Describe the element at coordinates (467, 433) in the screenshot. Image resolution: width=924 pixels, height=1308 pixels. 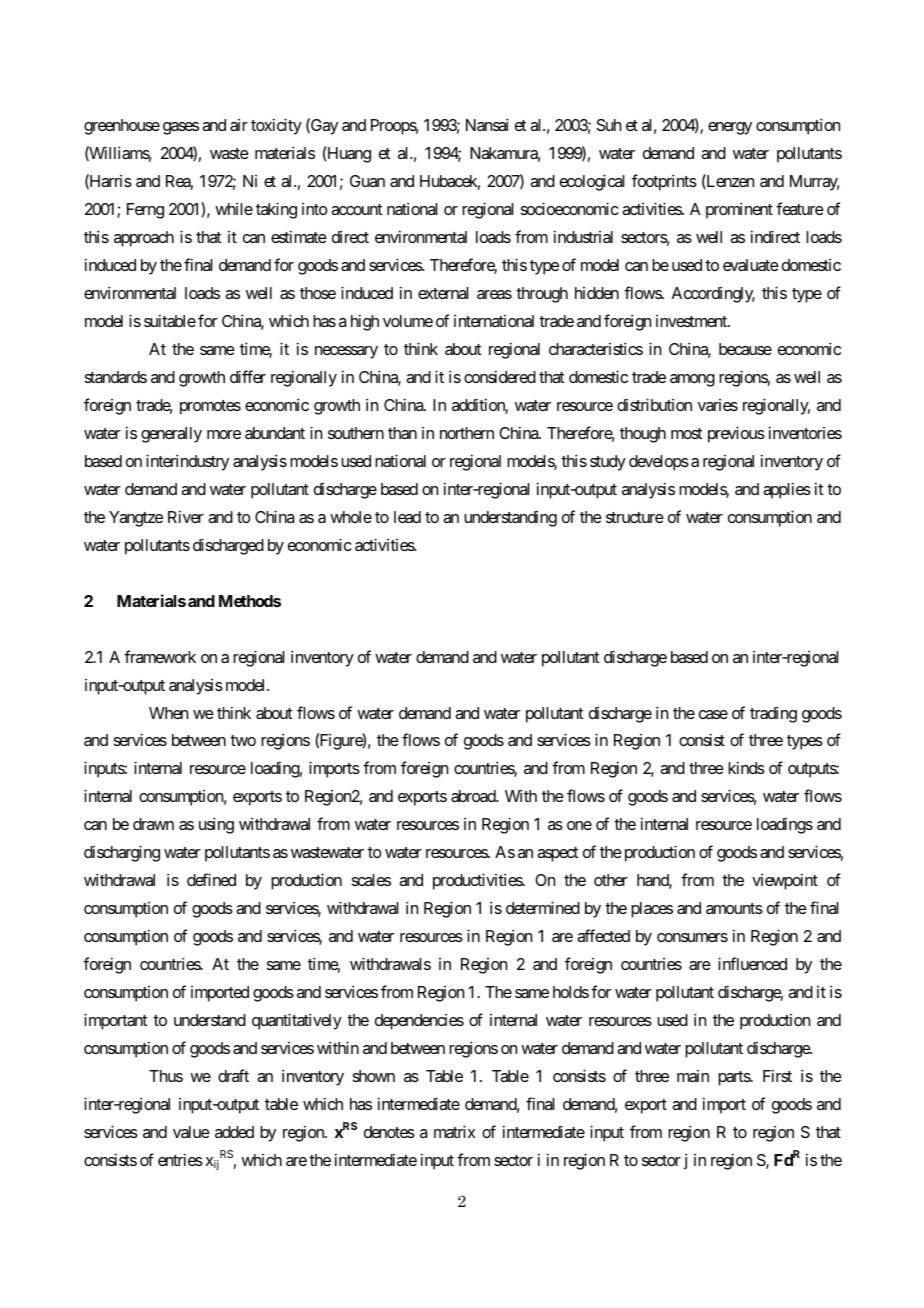
I see `northern` at that location.
